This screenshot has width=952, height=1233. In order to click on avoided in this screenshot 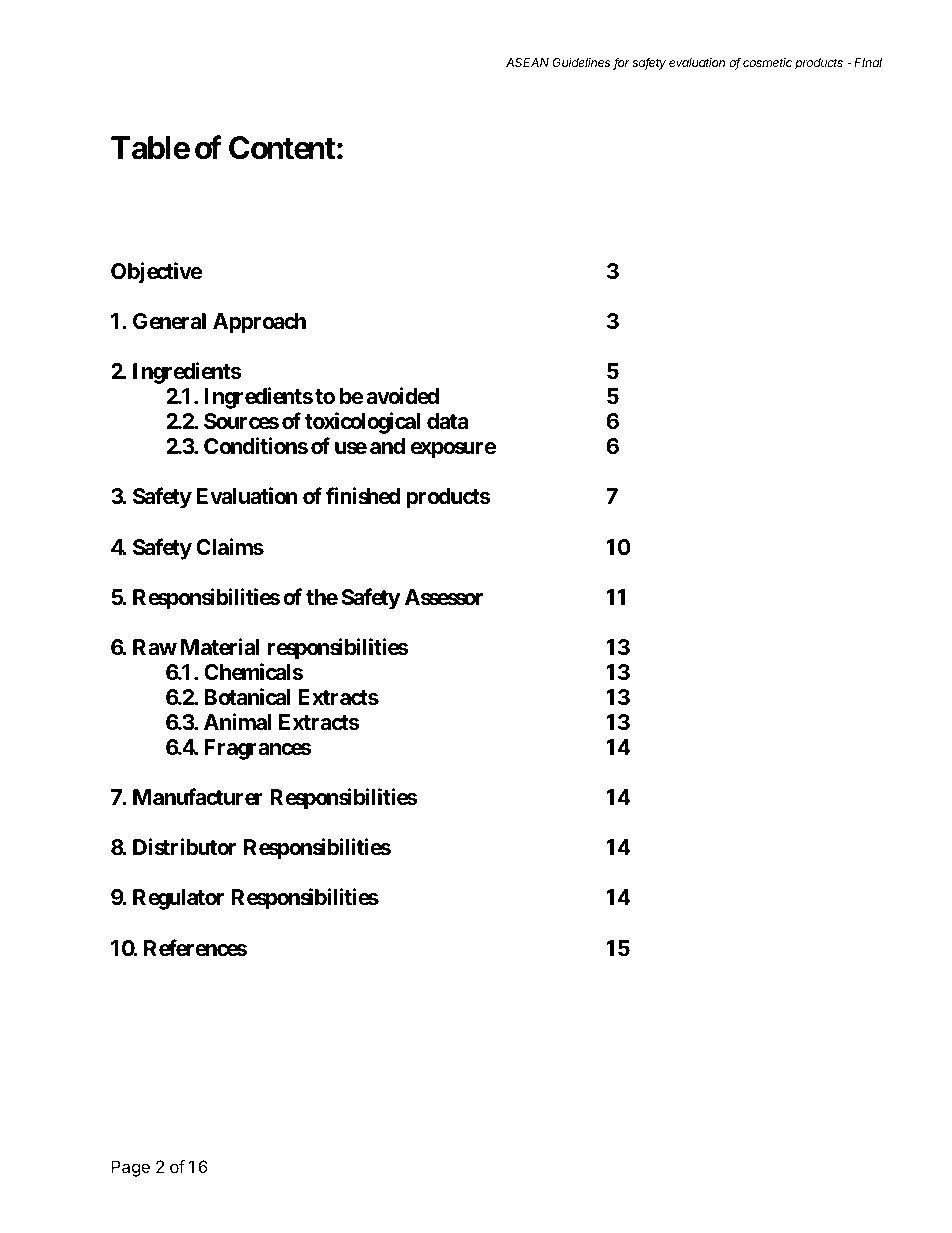, I will do `click(402, 396)`.
